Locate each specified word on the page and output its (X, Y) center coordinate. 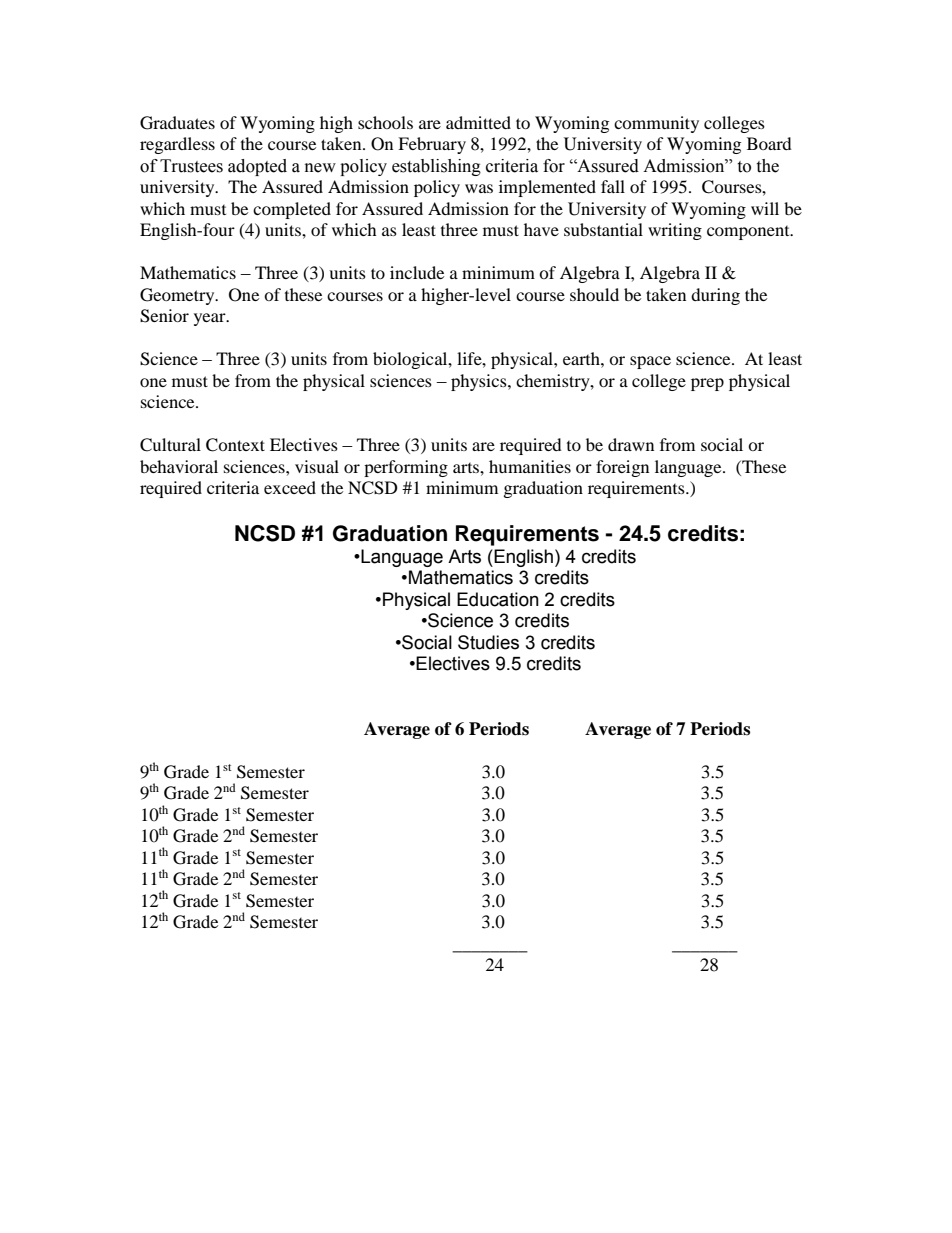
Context (235, 445)
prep (707, 384)
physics (480, 382)
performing (406, 468)
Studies (488, 642)
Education (498, 599)
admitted (478, 122)
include (417, 272)
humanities (530, 466)
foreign (622, 468)
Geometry (178, 296)
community (656, 124)
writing (675, 231)
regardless (177, 145)
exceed (290, 487)
